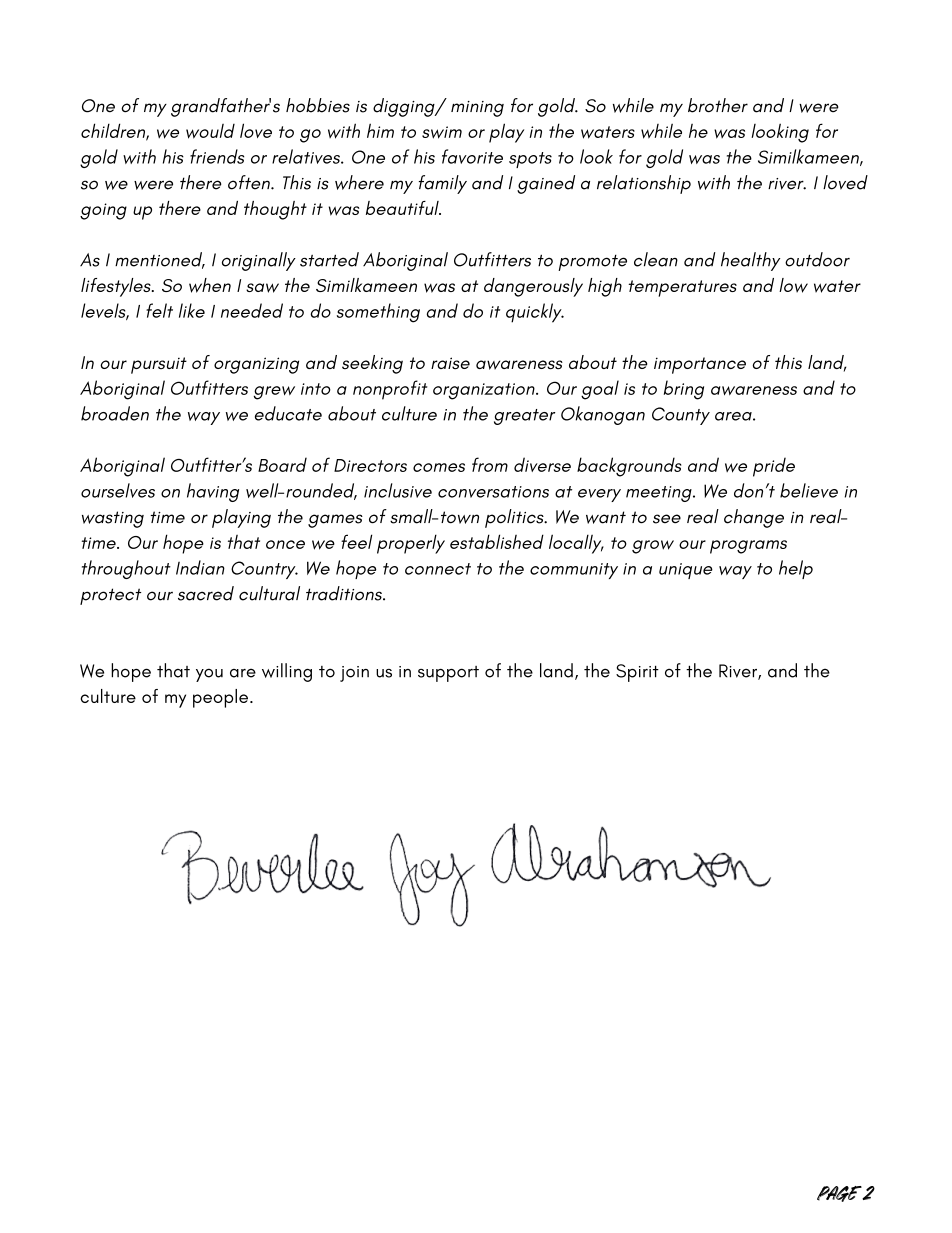 The image size is (952, 1233). I want to click on unique, so click(686, 571).
